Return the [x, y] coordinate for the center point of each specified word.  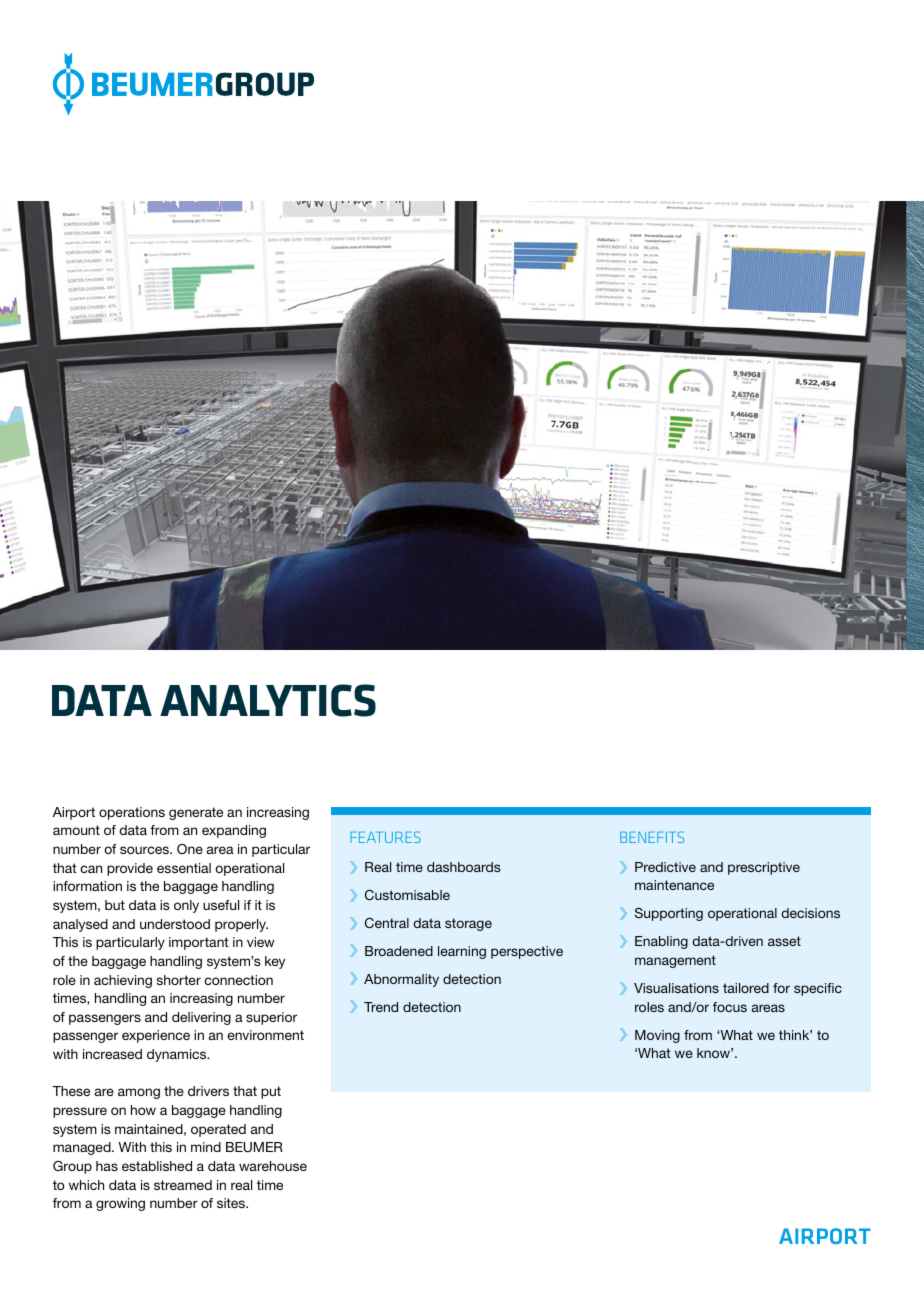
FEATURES [385, 837]
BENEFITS [652, 837]
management [675, 961]
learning [462, 952]
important [199, 943]
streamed [183, 1185]
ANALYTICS [268, 700]
